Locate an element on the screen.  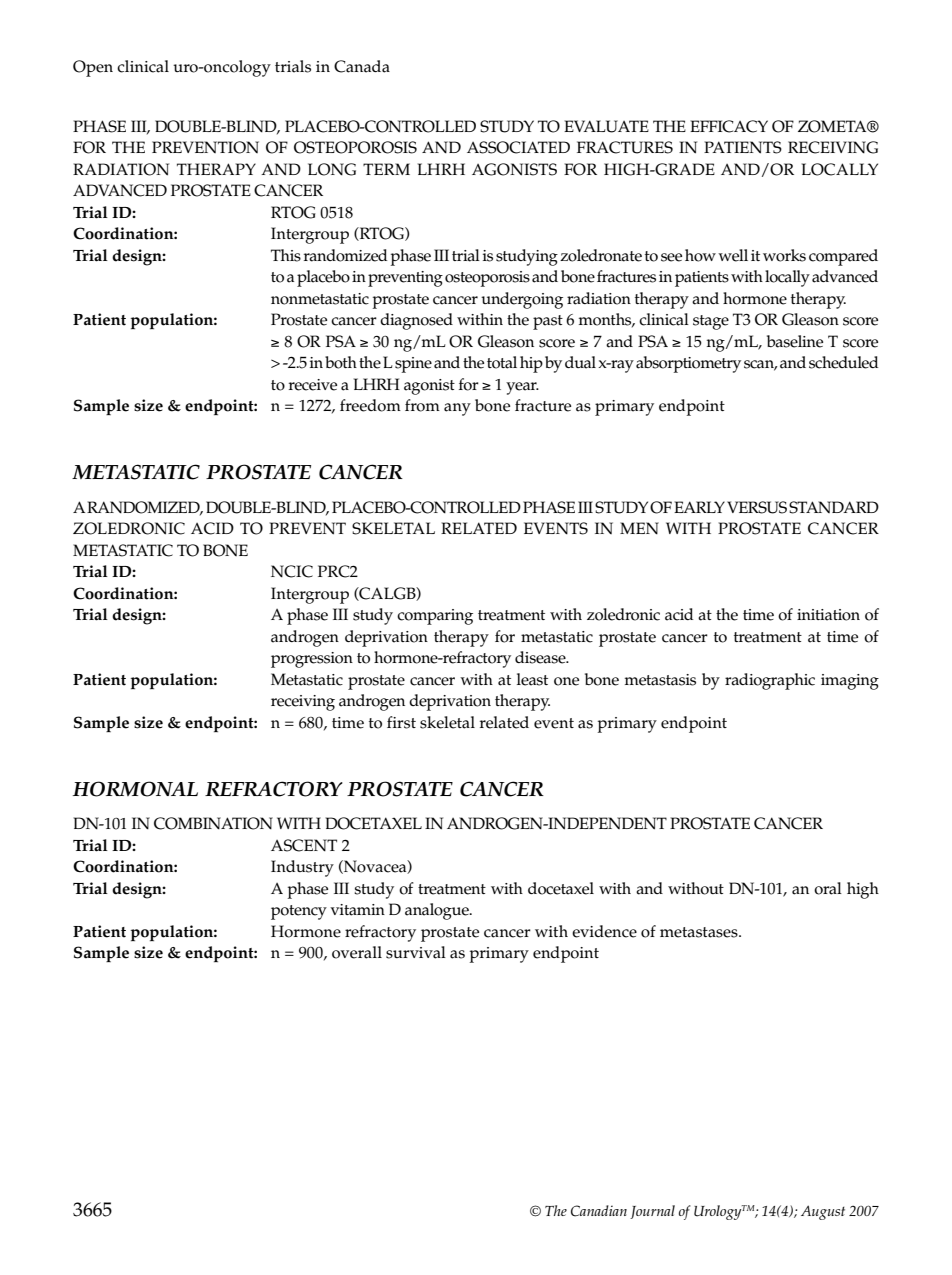
ASSOCIATED is located at coordinates (518, 147).
